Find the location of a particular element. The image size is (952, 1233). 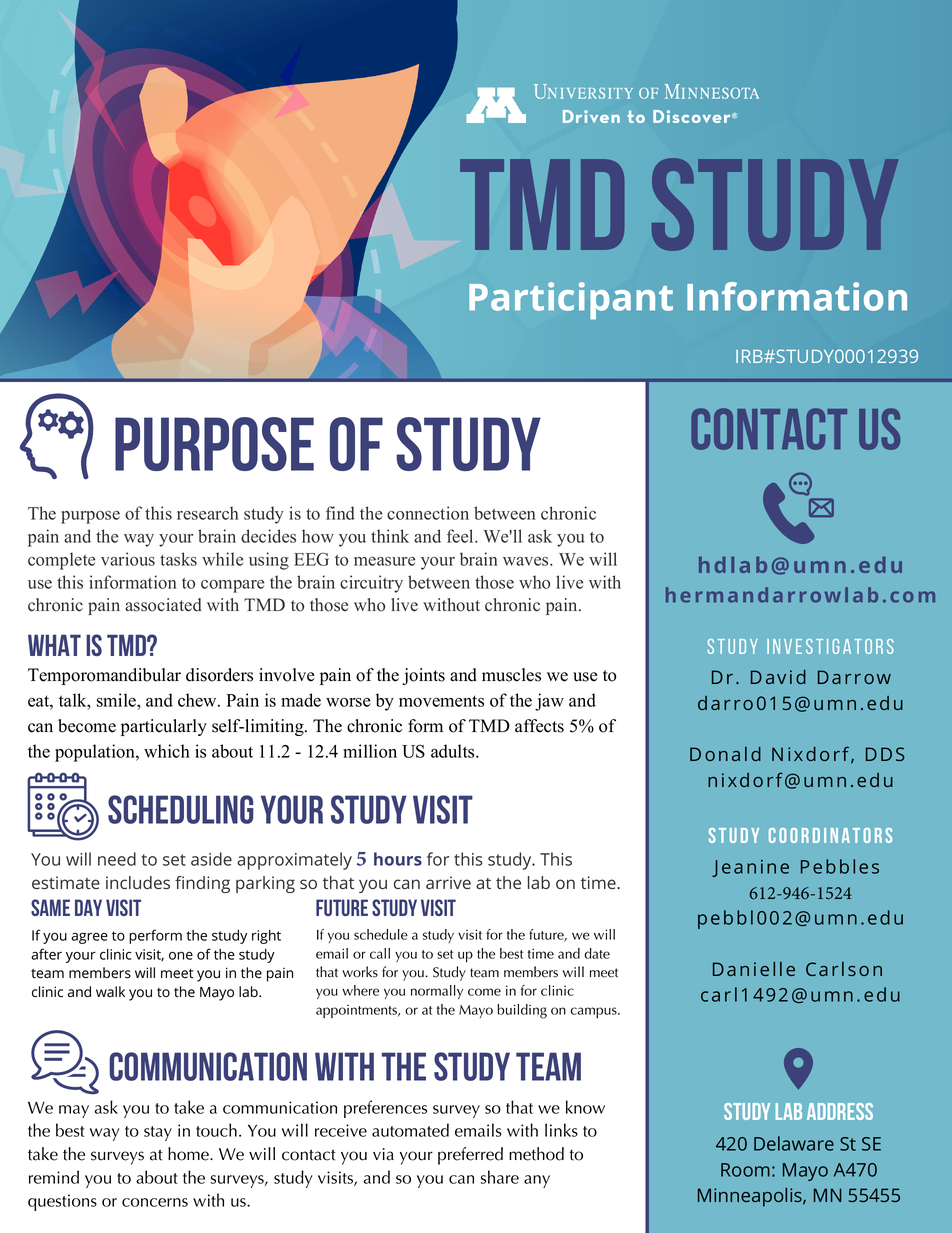

research is located at coordinates (207, 513).
